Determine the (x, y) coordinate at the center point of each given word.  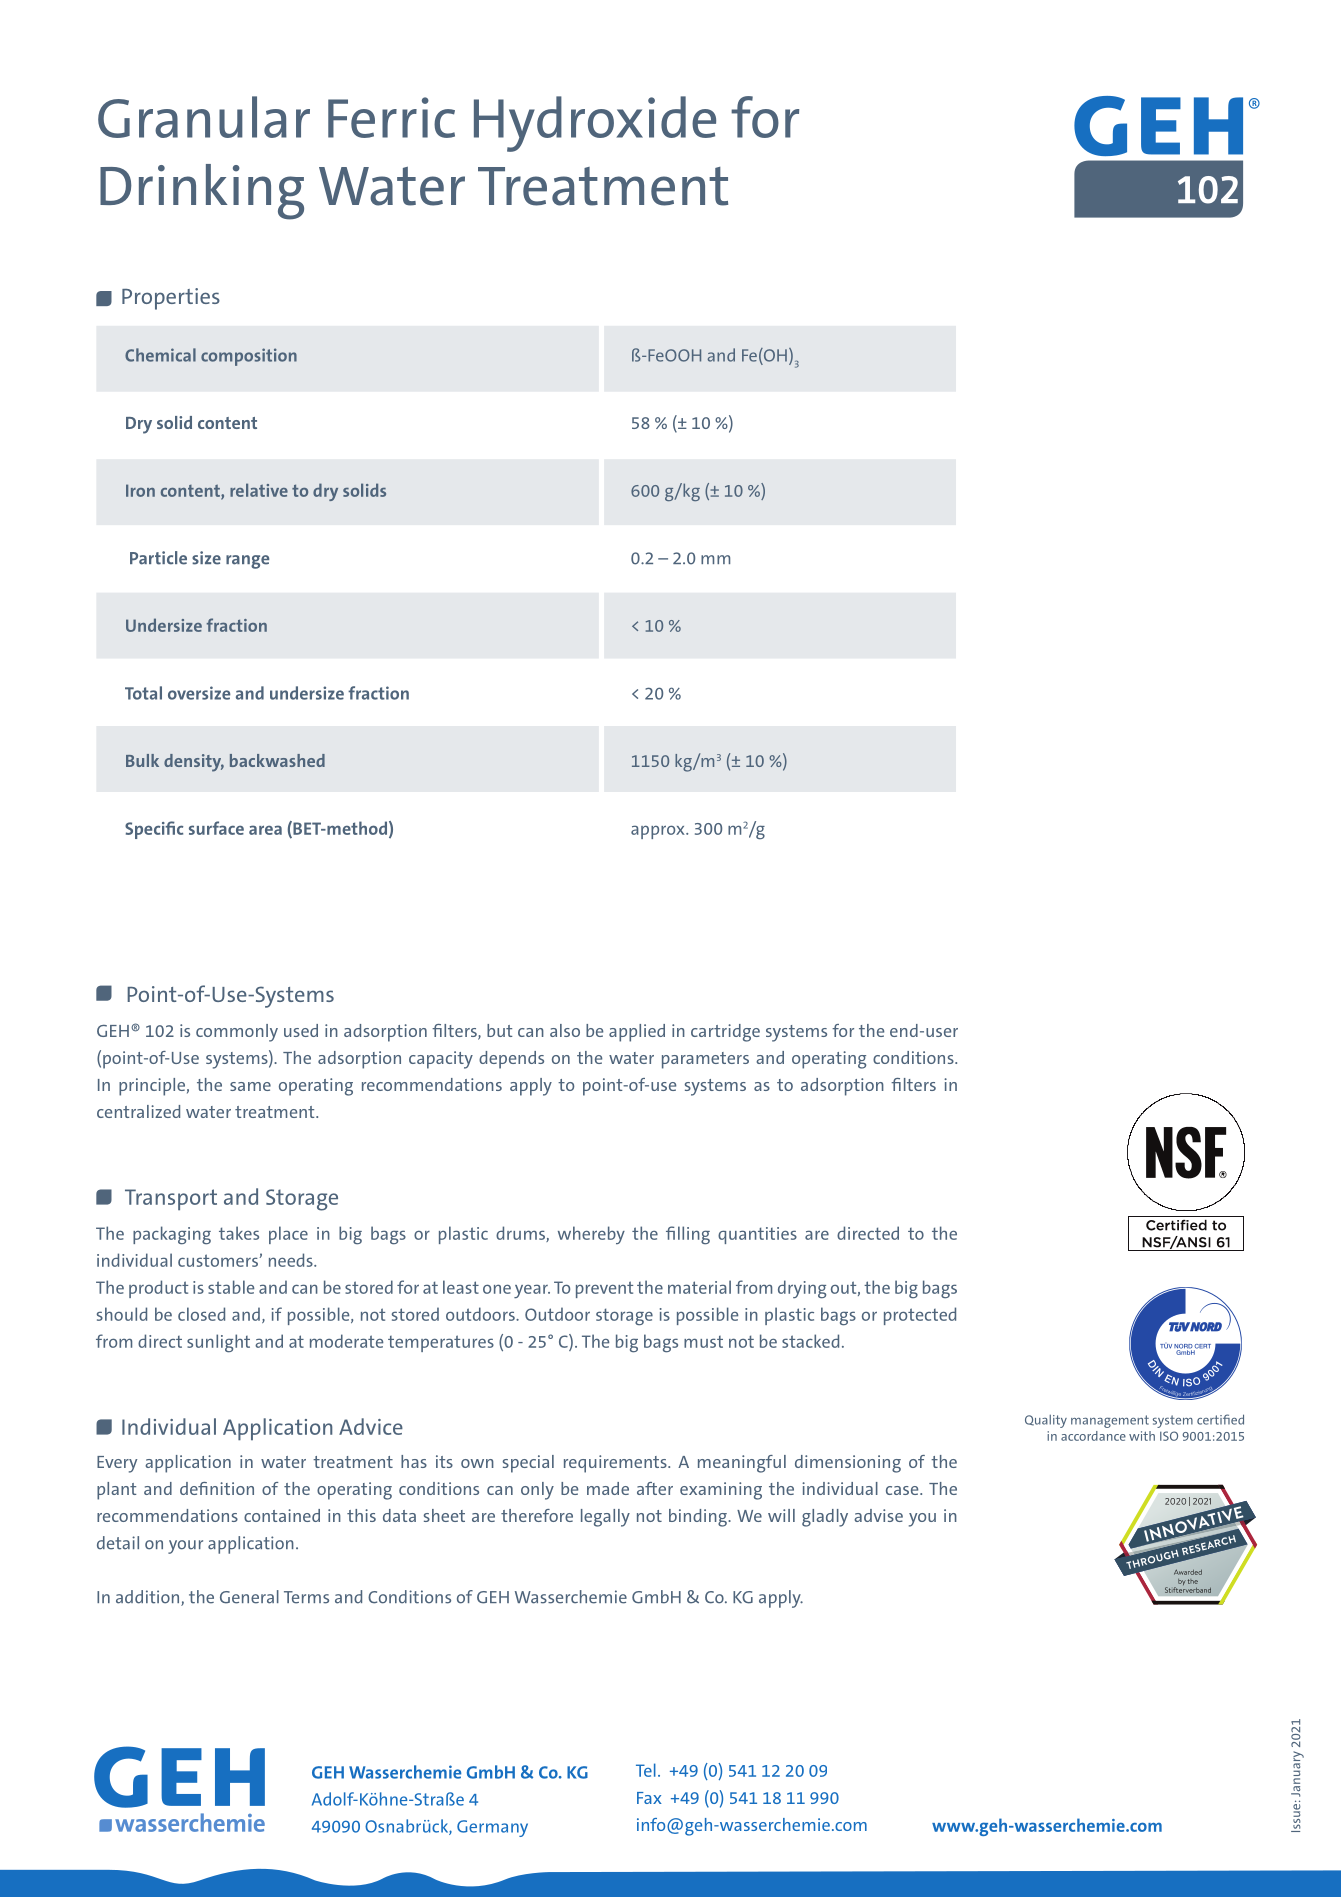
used (301, 1030)
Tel (646, 1770)
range (247, 562)
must (703, 1342)
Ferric (391, 117)
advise (878, 1515)
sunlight (218, 1343)
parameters (705, 1060)
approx (659, 832)
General (249, 1597)
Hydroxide (595, 124)
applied (637, 1033)
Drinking (202, 192)
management (1110, 1421)
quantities (757, 1235)
